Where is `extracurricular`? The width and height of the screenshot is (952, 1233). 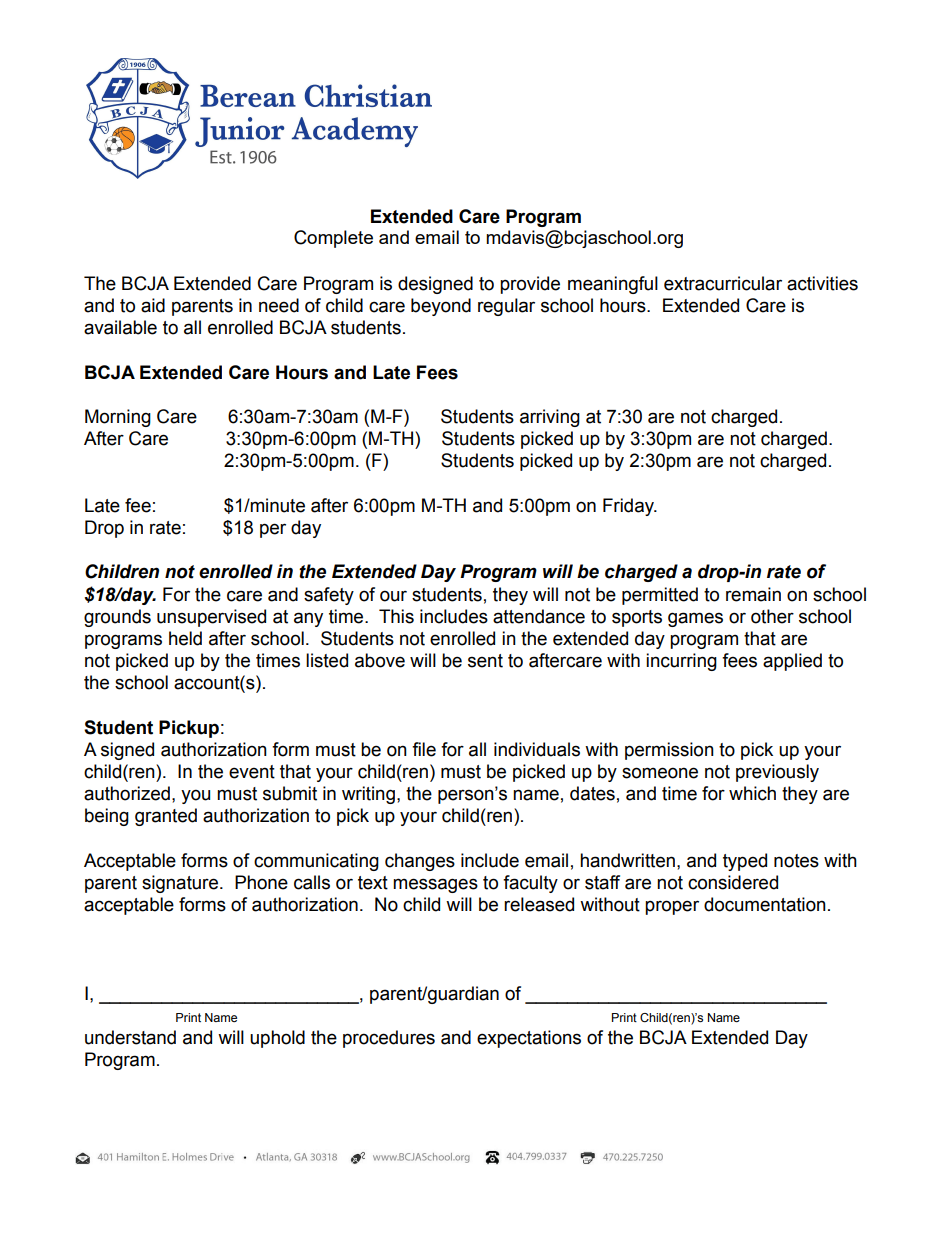
extracurricular is located at coordinates (723, 283).
